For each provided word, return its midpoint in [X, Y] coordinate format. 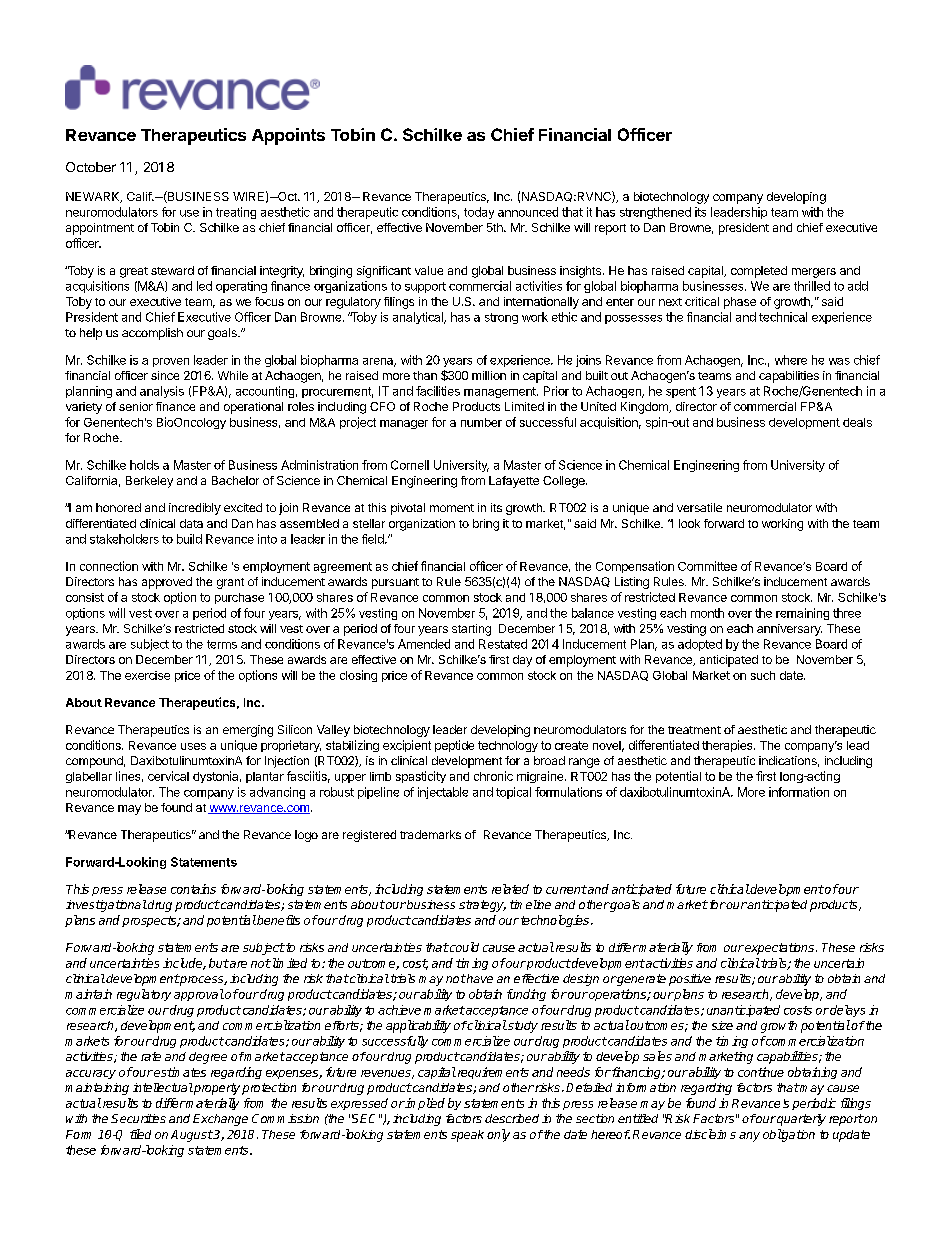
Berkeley [149, 482]
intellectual [163, 1087]
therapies [728, 746]
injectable [443, 793]
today [479, 213]
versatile [699, 507]
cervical [168, 776]
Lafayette [514, 482]
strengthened [655, 213]
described [512, 1118]
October [91, 167]
